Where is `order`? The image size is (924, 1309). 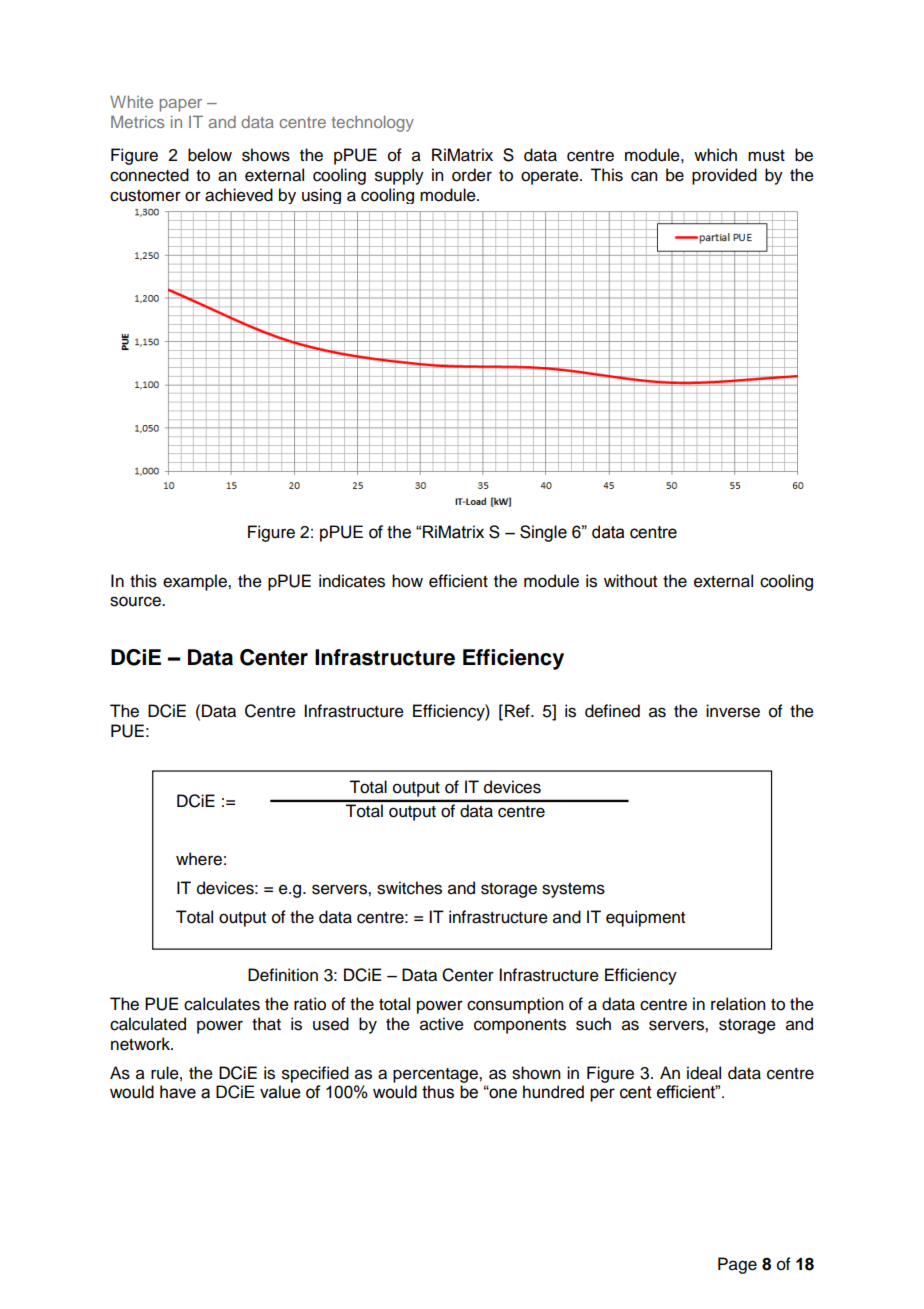 order is located at coordinates (472, 175).
